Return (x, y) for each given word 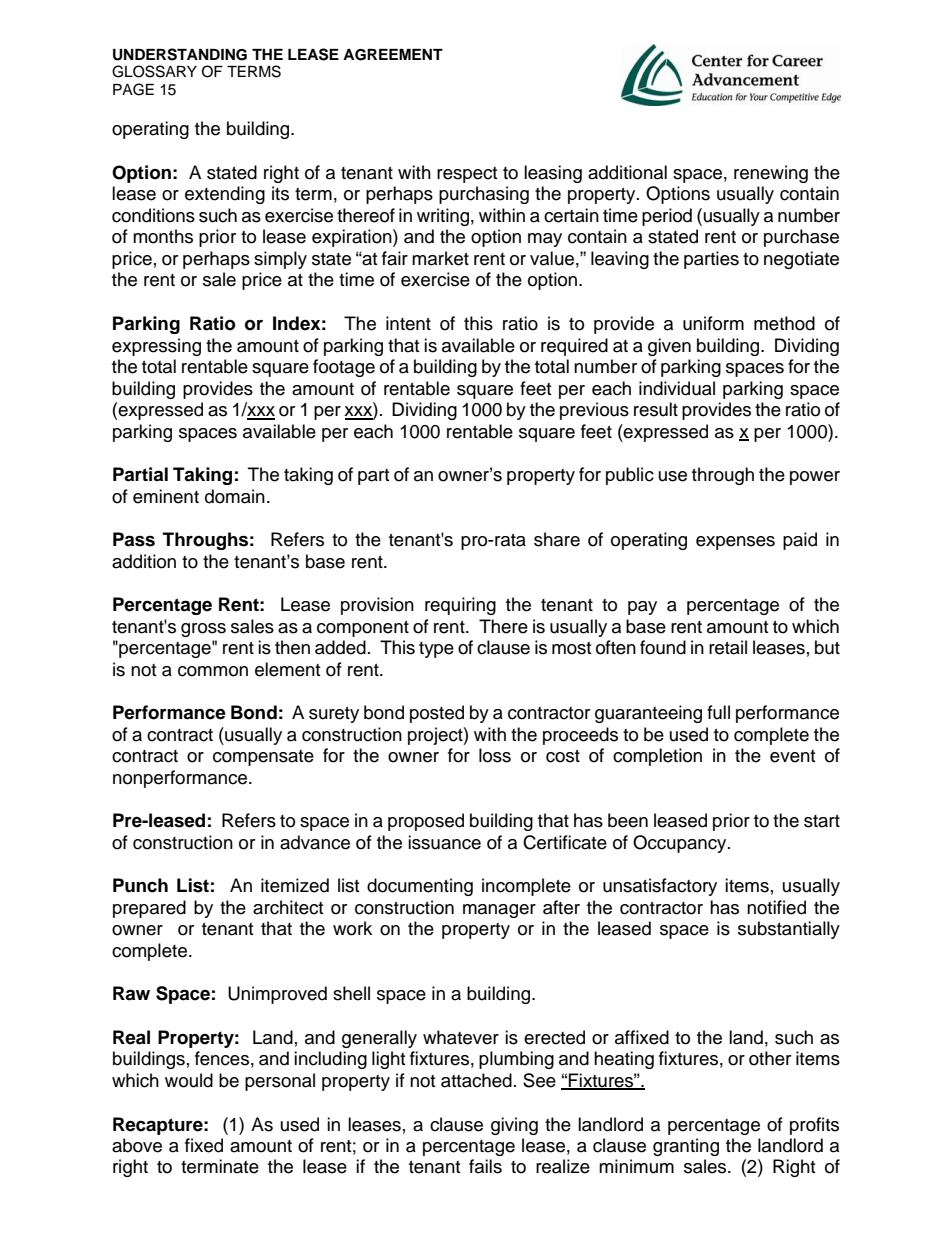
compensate (263, 758)
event (792, 756)
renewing (771, 174)
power (815, 478)
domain (235, 496)
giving (514, 1126)
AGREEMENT (393, 55)
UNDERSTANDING (180, 54)
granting (686, 1147)
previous (594, 411)
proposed (426, 822)
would (189, 1080)
